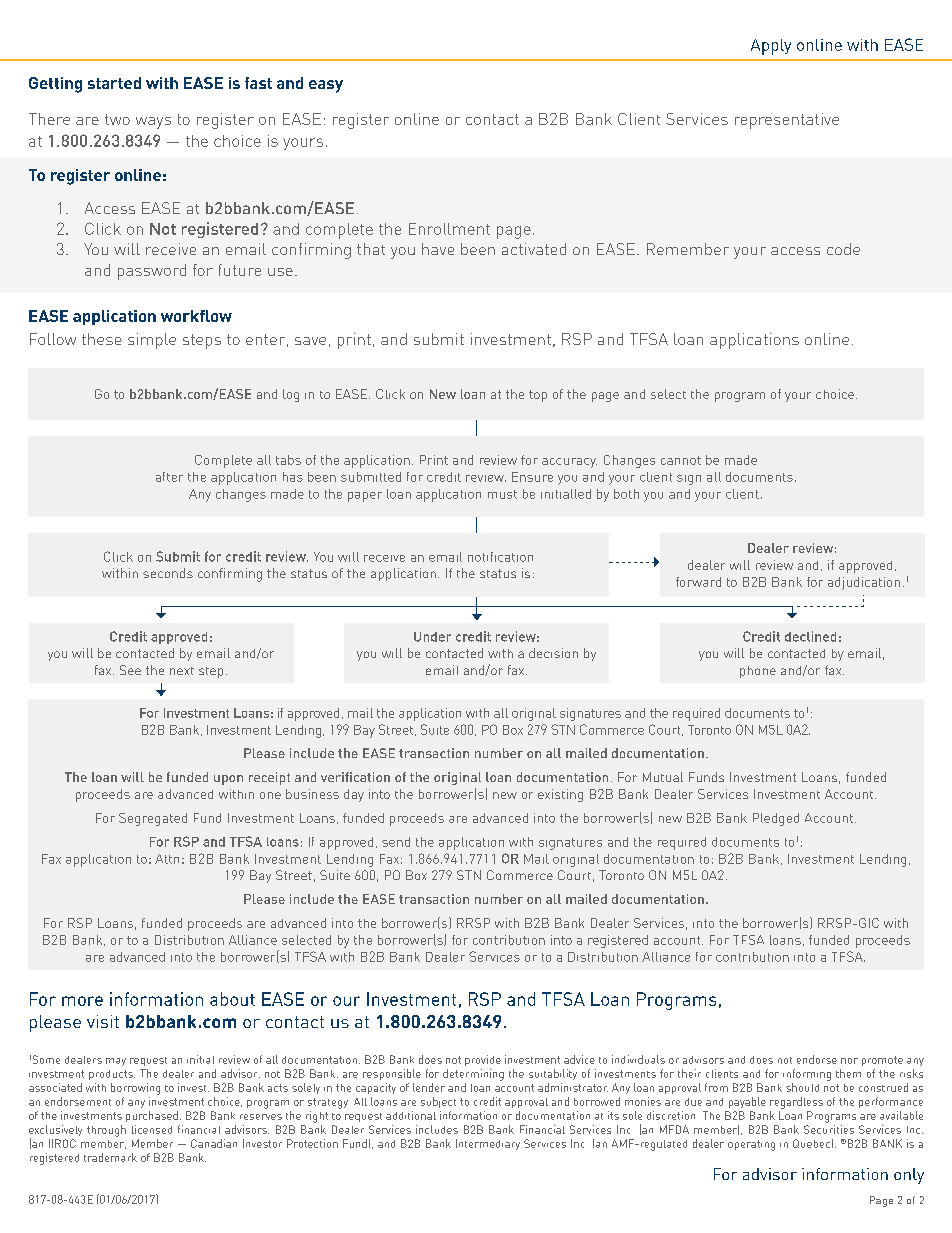 Image resolution: width=952 pixels, height=1233 pixels. I want to click on Intermediary, so click(488, 1144).
